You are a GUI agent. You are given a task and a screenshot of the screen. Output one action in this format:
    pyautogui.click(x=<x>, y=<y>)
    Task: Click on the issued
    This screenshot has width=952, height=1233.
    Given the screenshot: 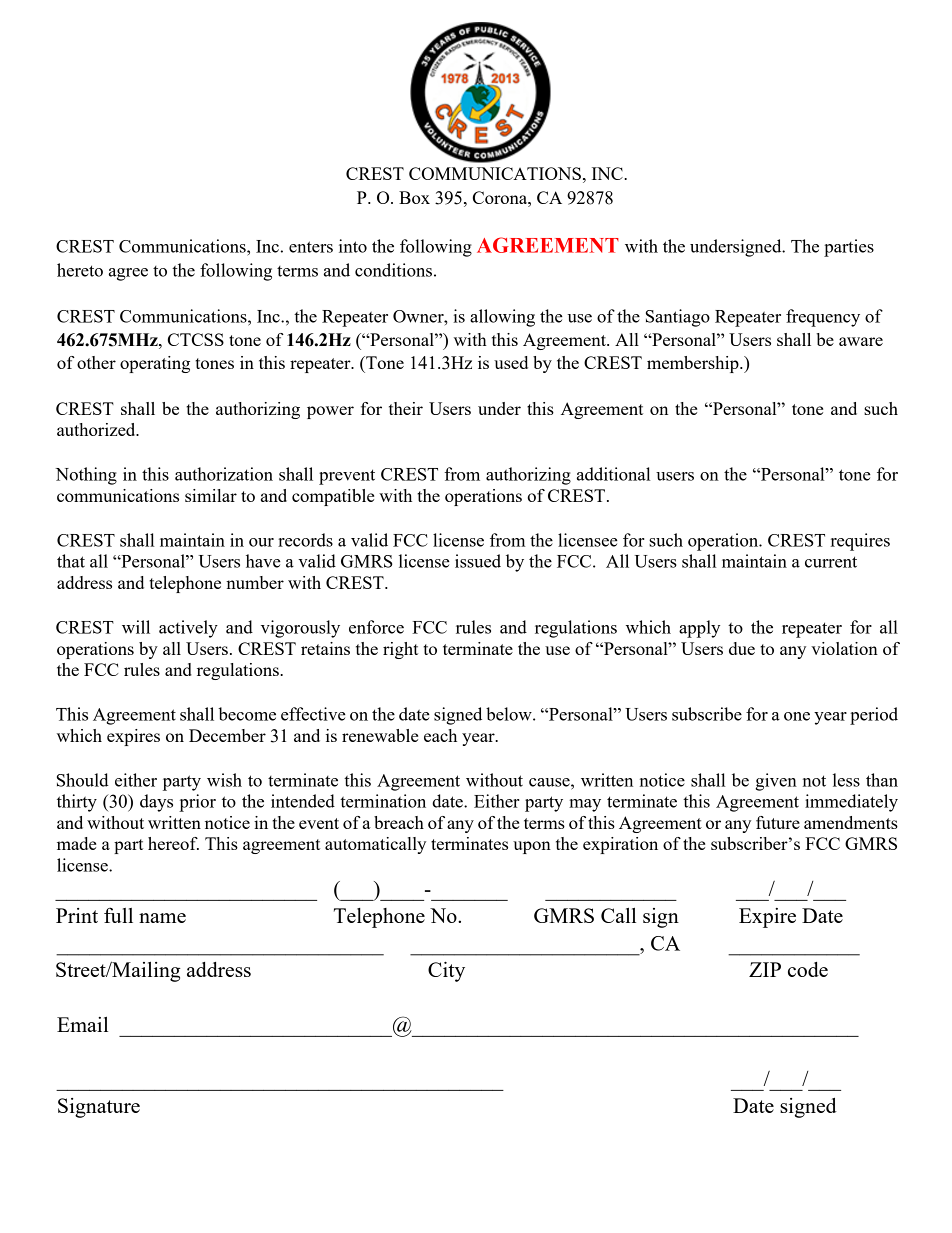 What is the action you would take?
    pyautogui.click(x=478, y=561)
